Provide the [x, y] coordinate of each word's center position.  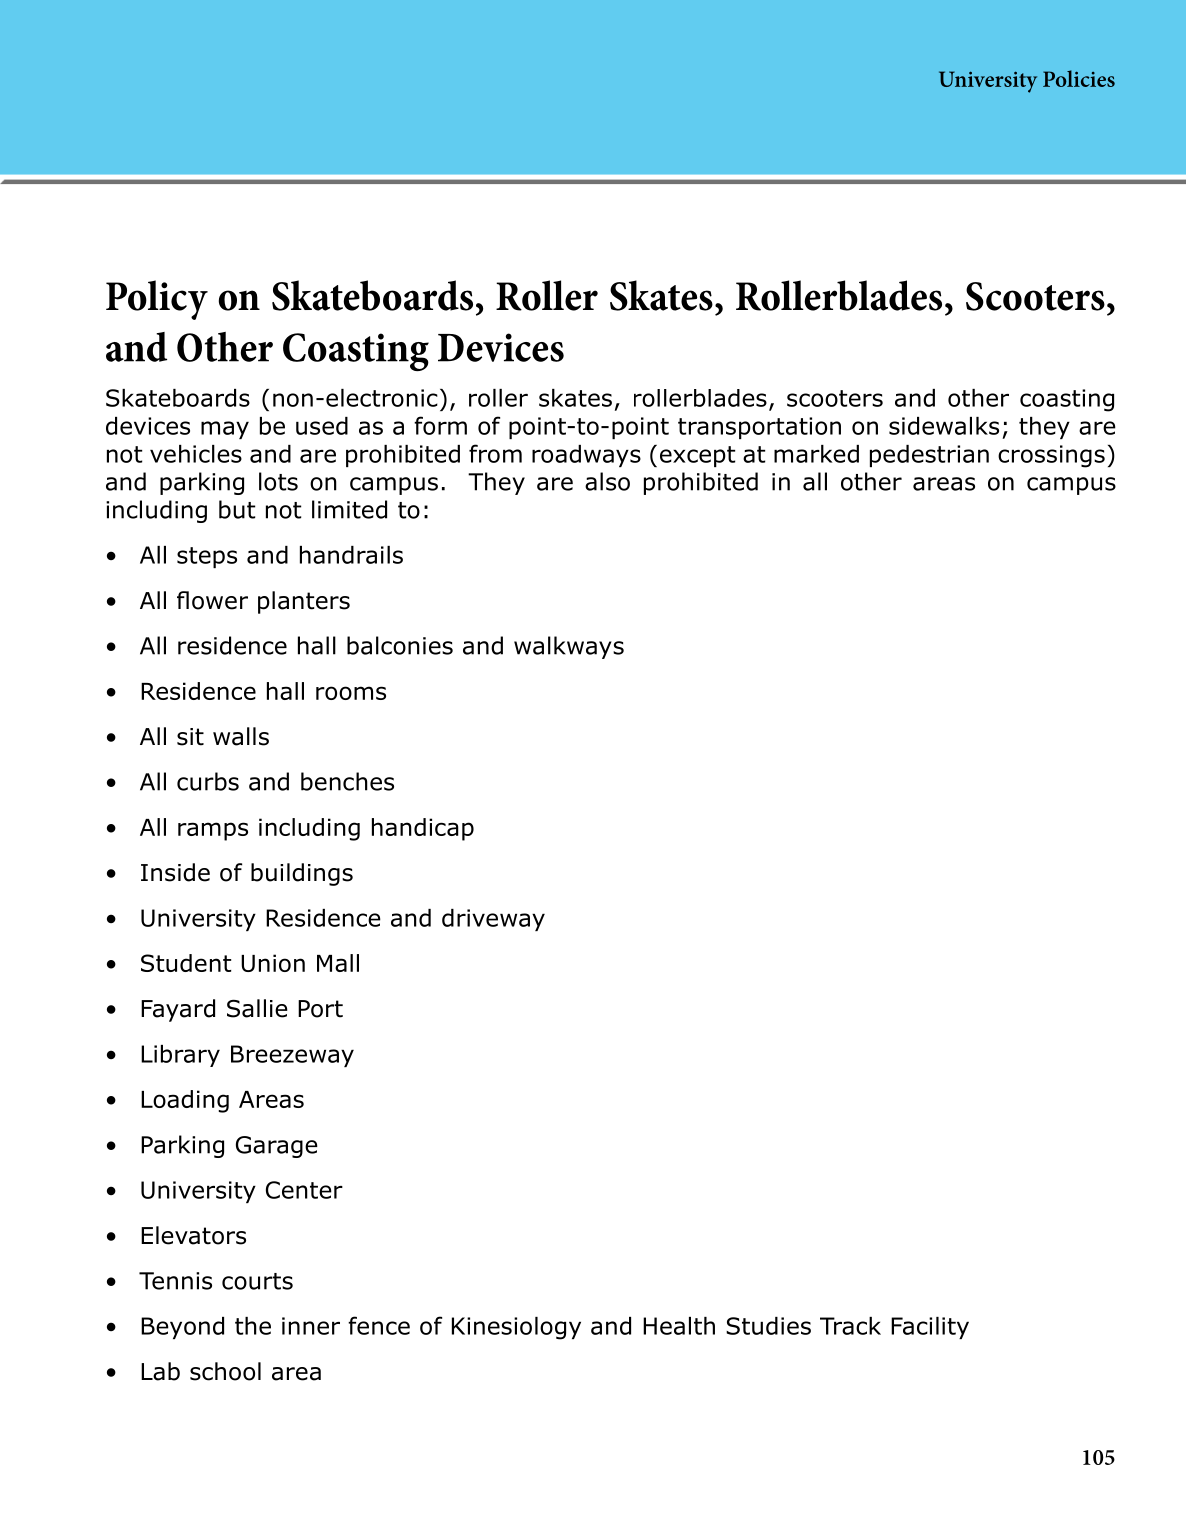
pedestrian [929, 456]
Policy [157, 300]
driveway [493, 920]
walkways [569, 647]
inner [311, 1326]
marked [816, 454]
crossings [1051, 456]
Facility [930, 1328]
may [225, 430]
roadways [586, 456]
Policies [1079, 78]
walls [241, 736]
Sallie [257, 1008]
